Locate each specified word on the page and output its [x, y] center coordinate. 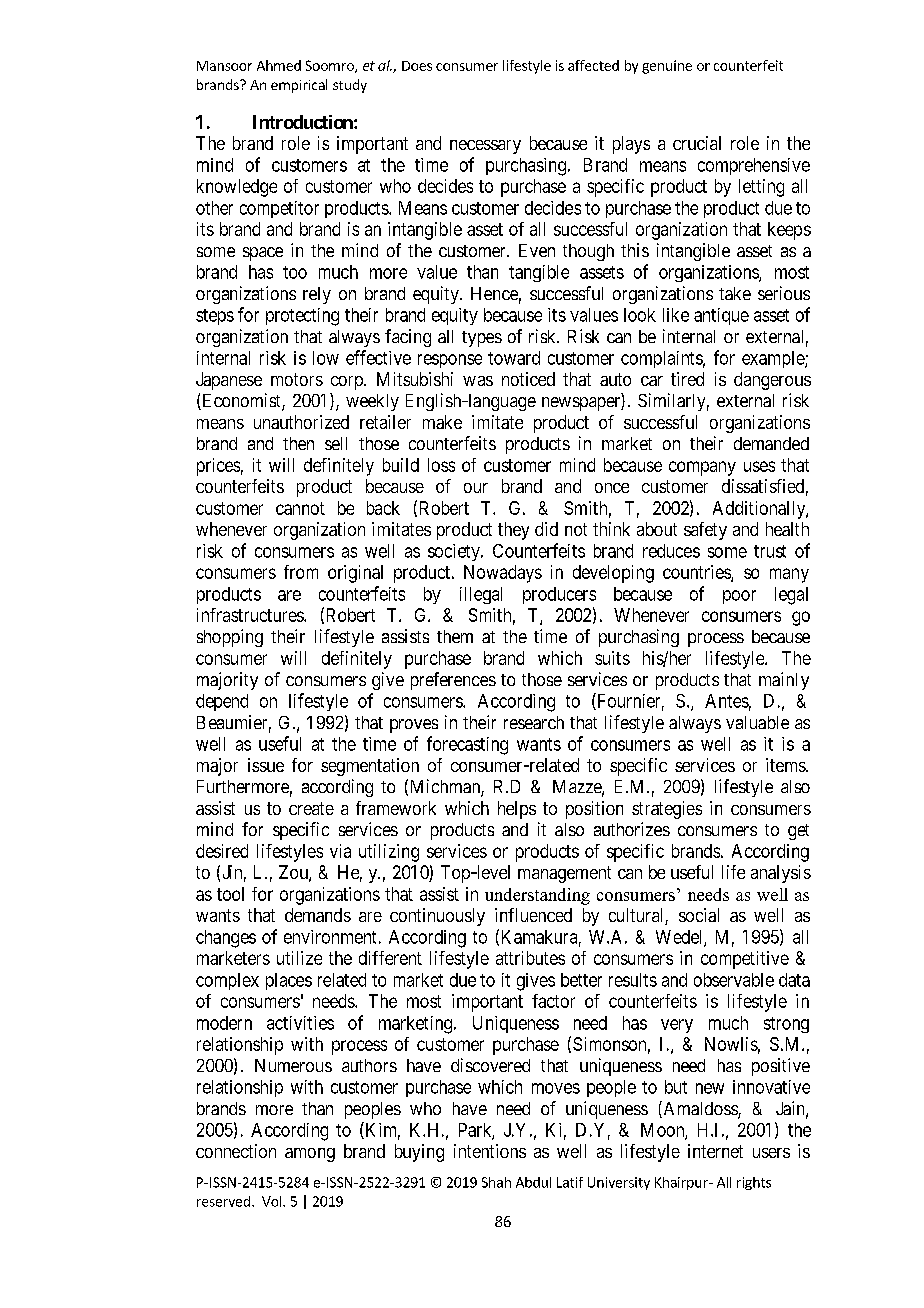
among [310, 1155]
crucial [697, 143]
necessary [485, 147]
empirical [299, 86]
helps [517, 810]
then [298, 443]
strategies [667, 810]
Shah [496, 1182]
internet [715, 1151]
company [702, 468]
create [311, 808]
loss [441, 465]
